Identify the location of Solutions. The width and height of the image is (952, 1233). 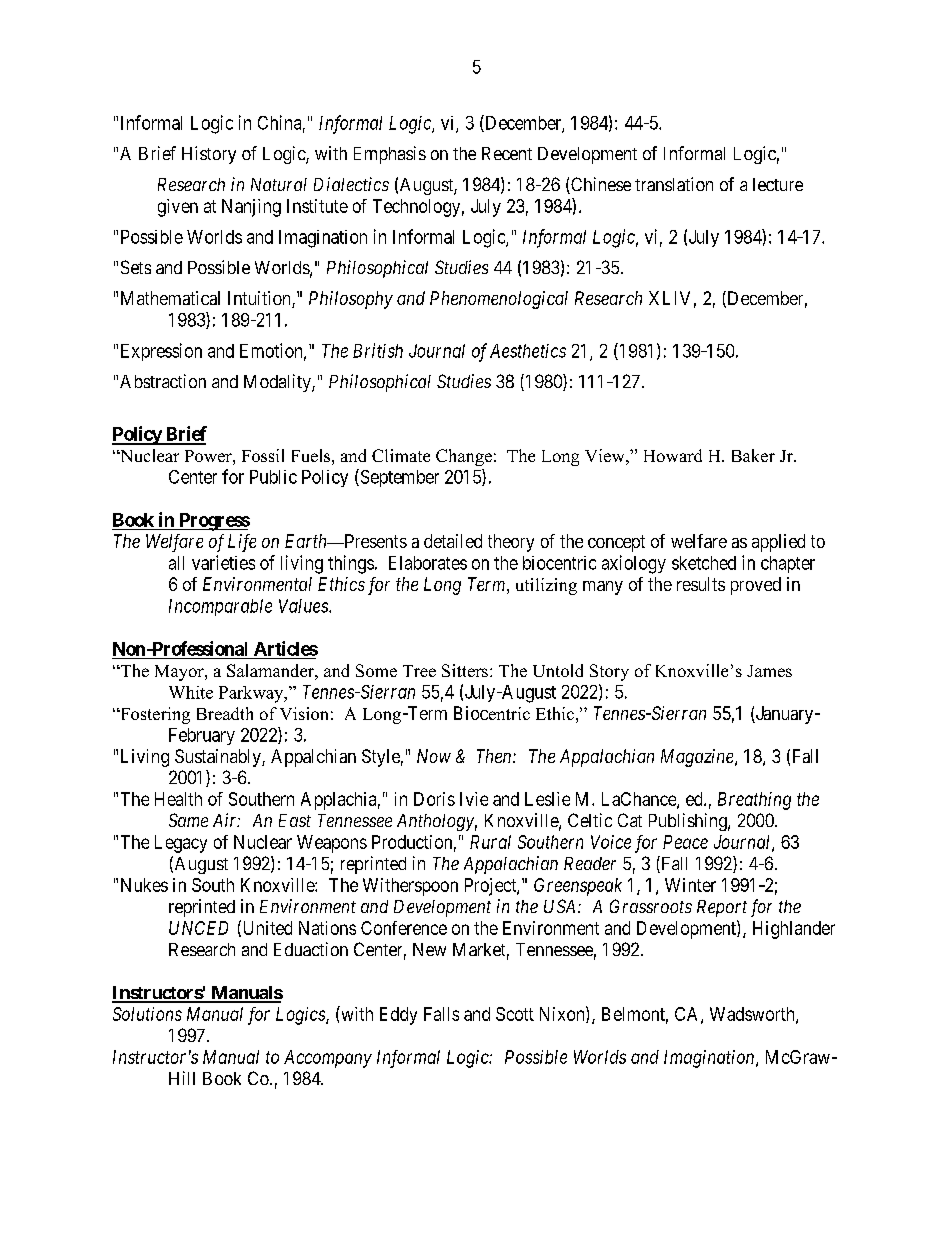
(147, 1014).
